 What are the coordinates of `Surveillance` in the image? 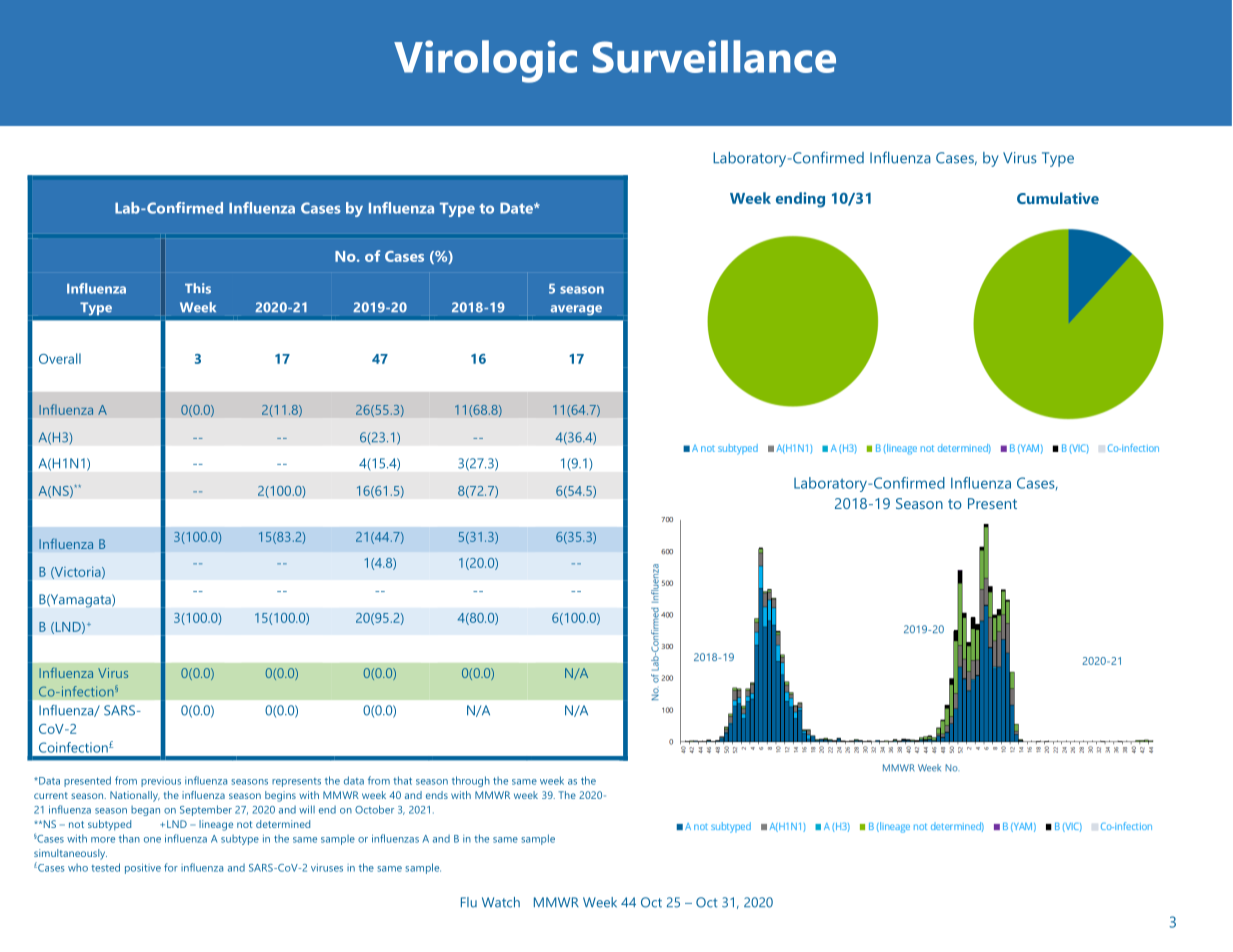 It's located at (714, 56).
